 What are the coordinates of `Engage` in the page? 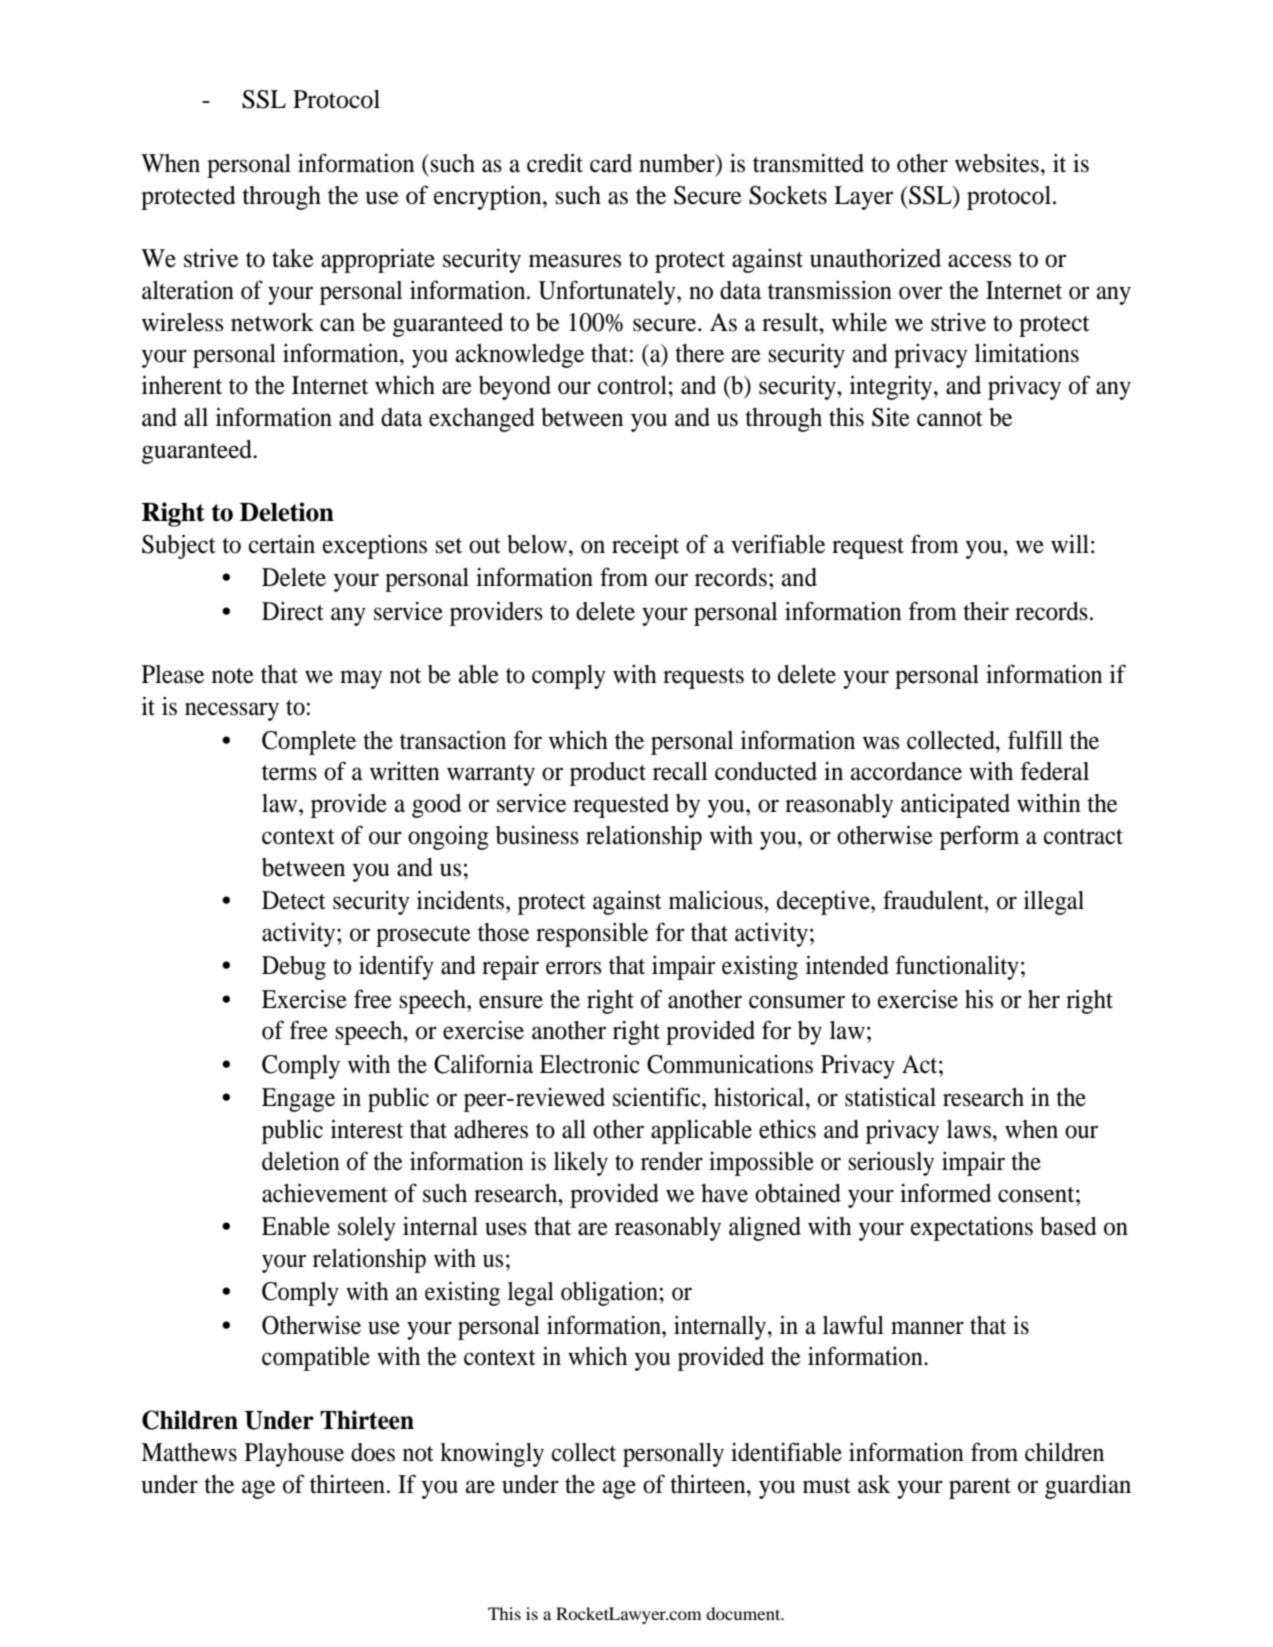 It's located at (298, 1100).
